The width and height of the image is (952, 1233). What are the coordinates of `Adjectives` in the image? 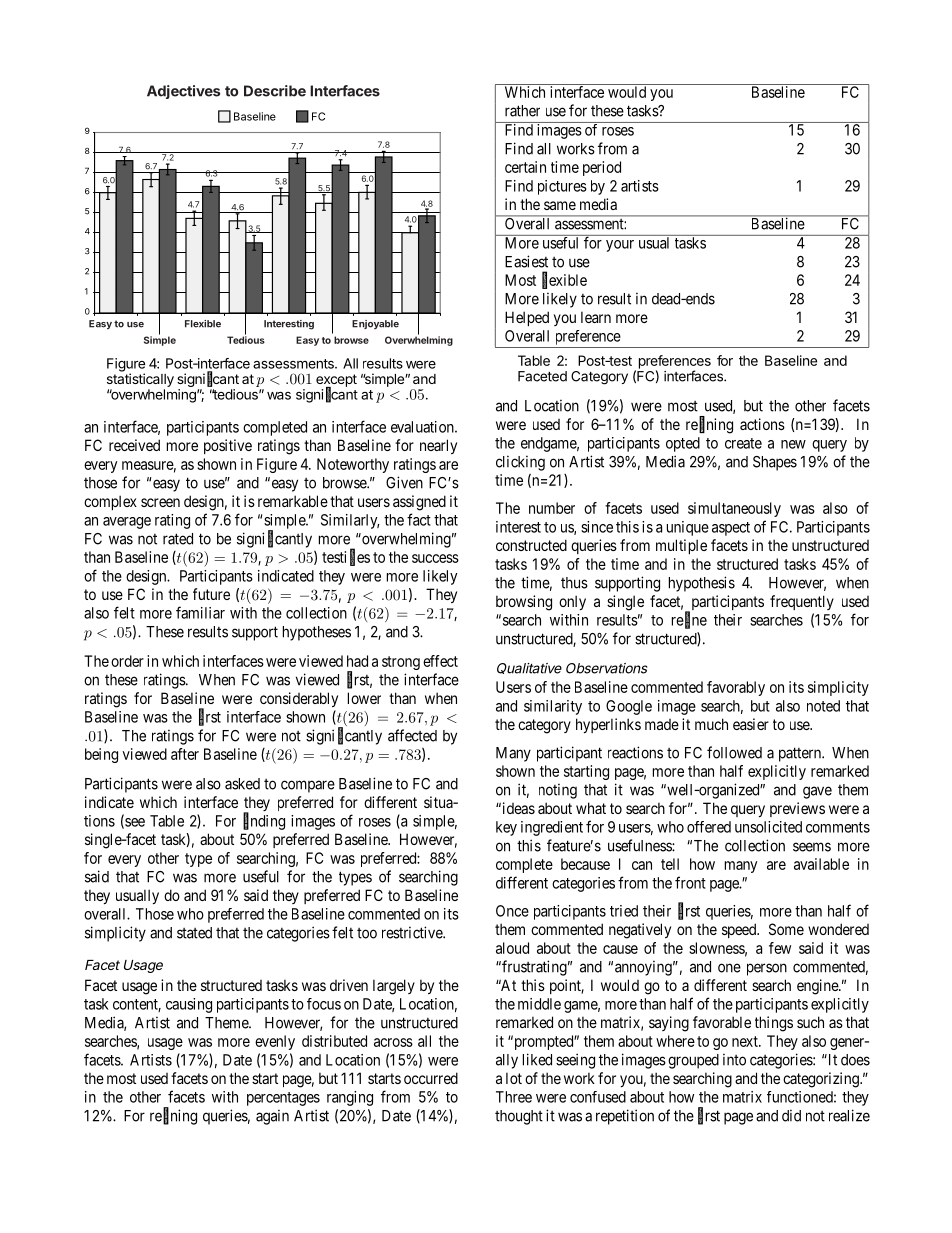 It's located at (183, 92).
